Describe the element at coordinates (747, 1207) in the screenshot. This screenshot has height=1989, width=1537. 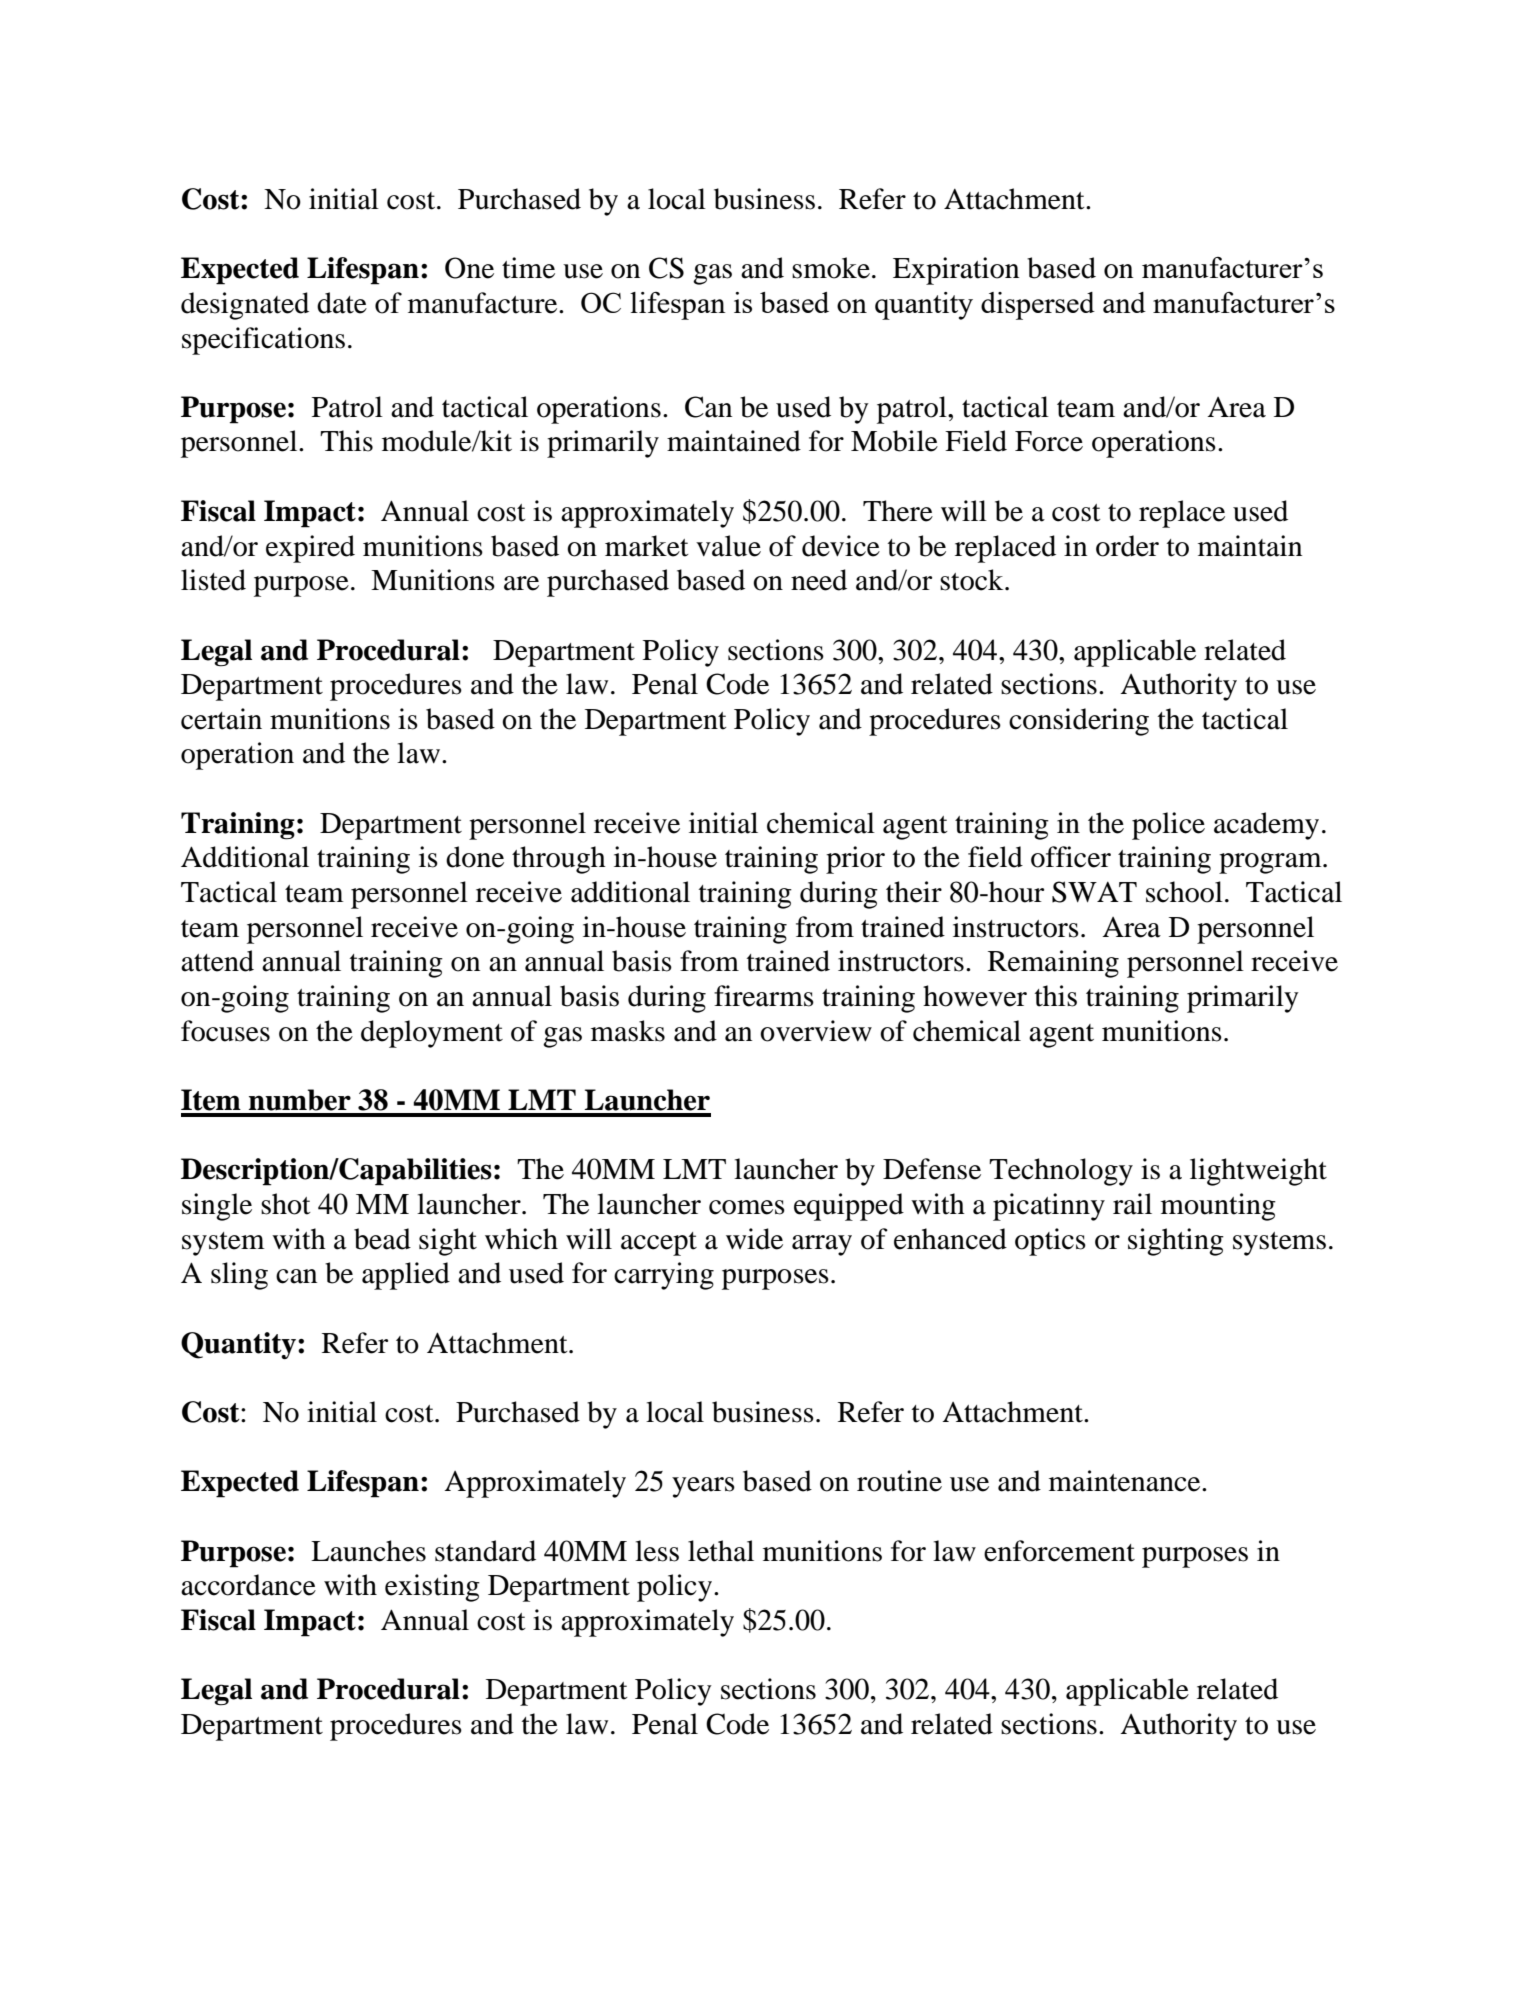
I see `comes` at that location.
